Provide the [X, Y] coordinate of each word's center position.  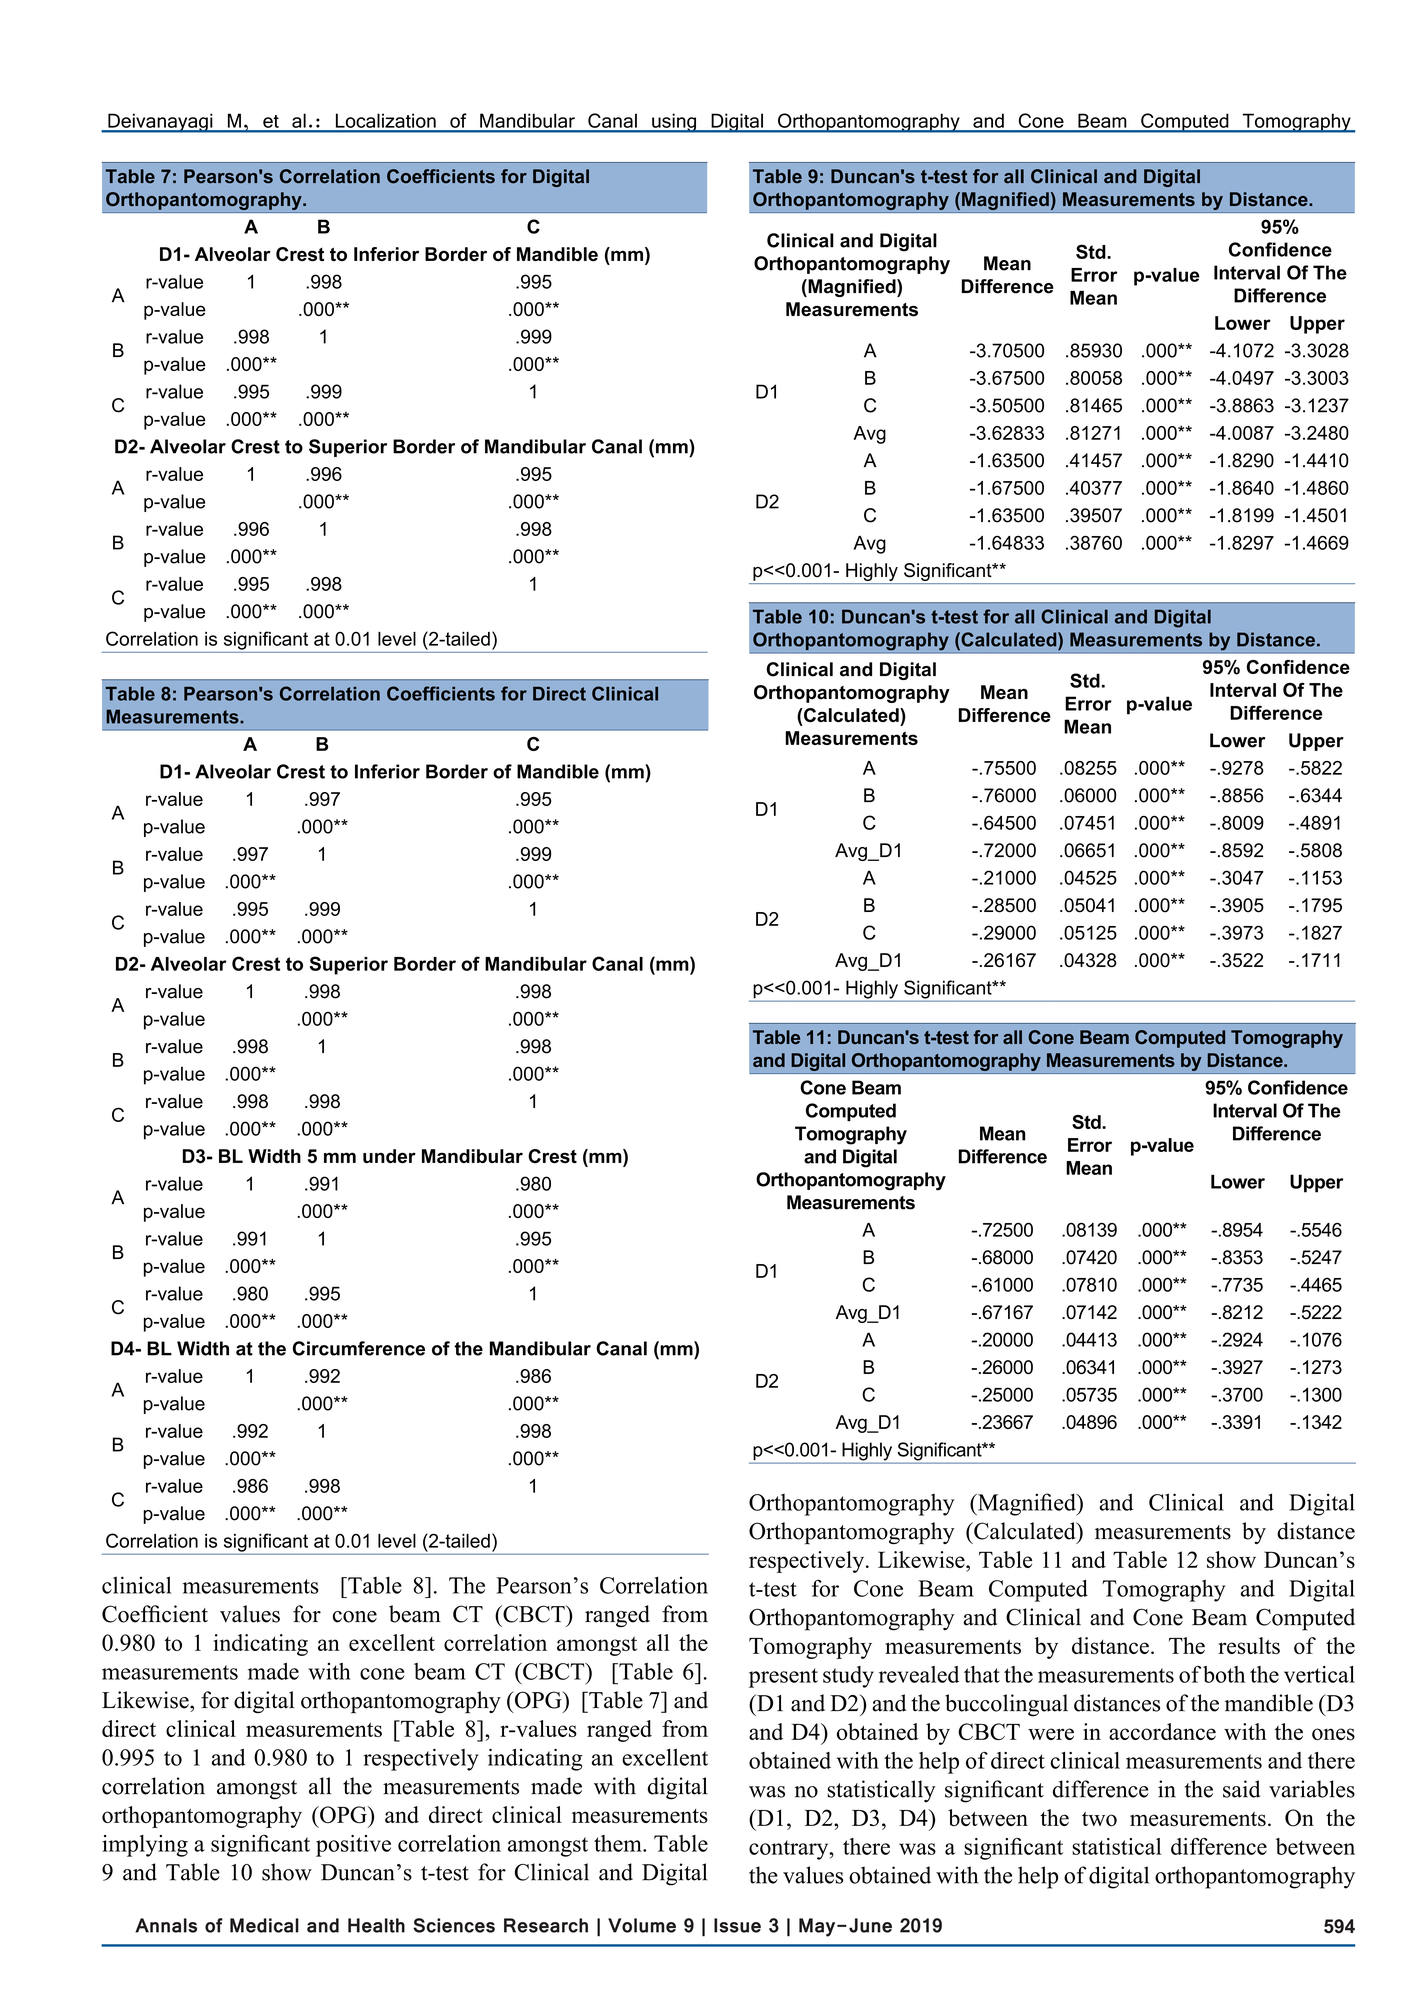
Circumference [359, 1348]
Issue [737, 1925]
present [783, 1678]
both [1224, 1674]
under [389, 1156]
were [1051, 1734]
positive [353, 1846]
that [982, 1674]
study [848, 1677]
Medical [264, 1925]
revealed [919, 1674]
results [1249, 1645]
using [674, 123]
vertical [1319, 1674]
